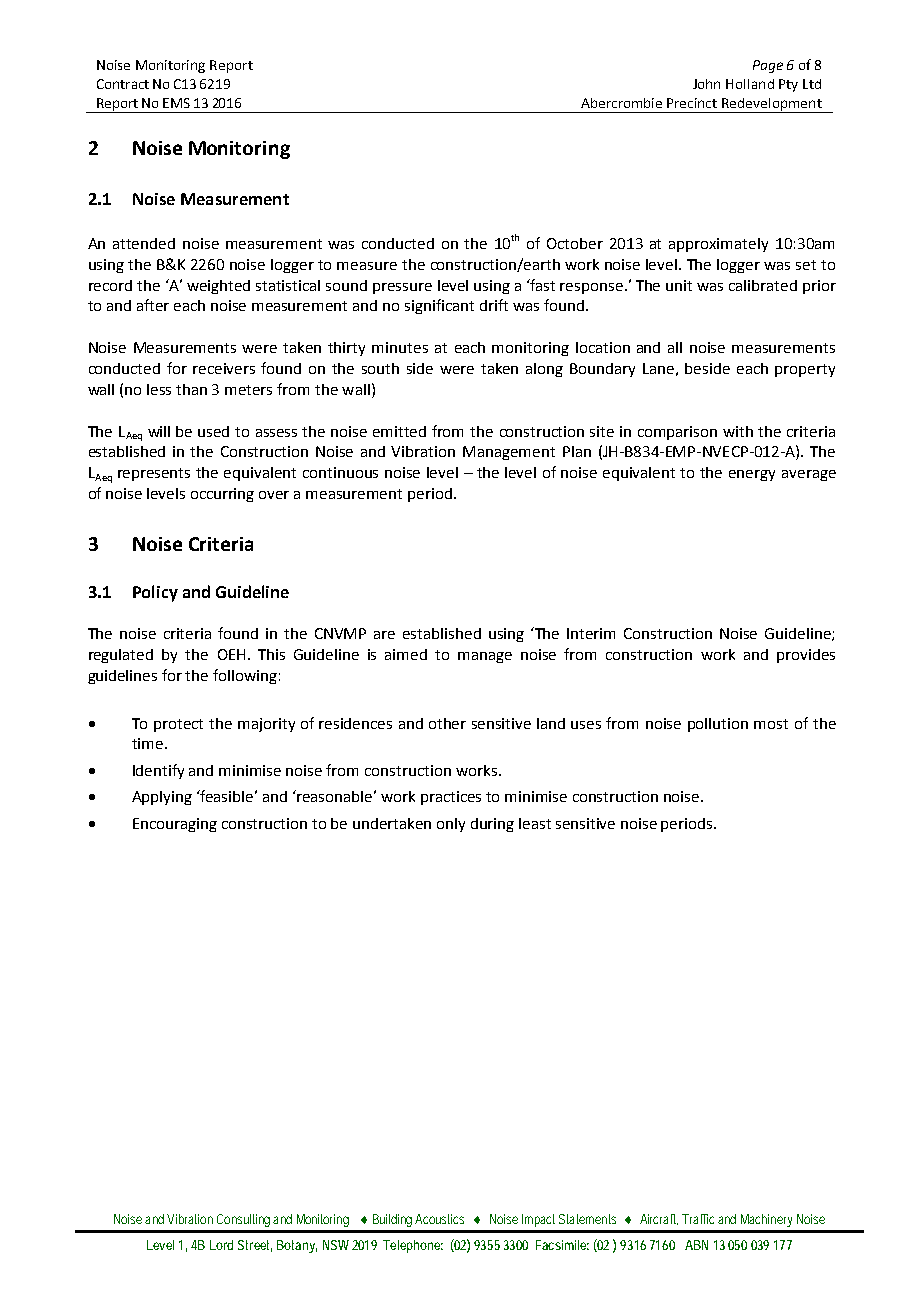 The image size is (924, 1308). Describe the element at coordinates (221, 1245) in the screenshot. I see `Lord` at that location.
